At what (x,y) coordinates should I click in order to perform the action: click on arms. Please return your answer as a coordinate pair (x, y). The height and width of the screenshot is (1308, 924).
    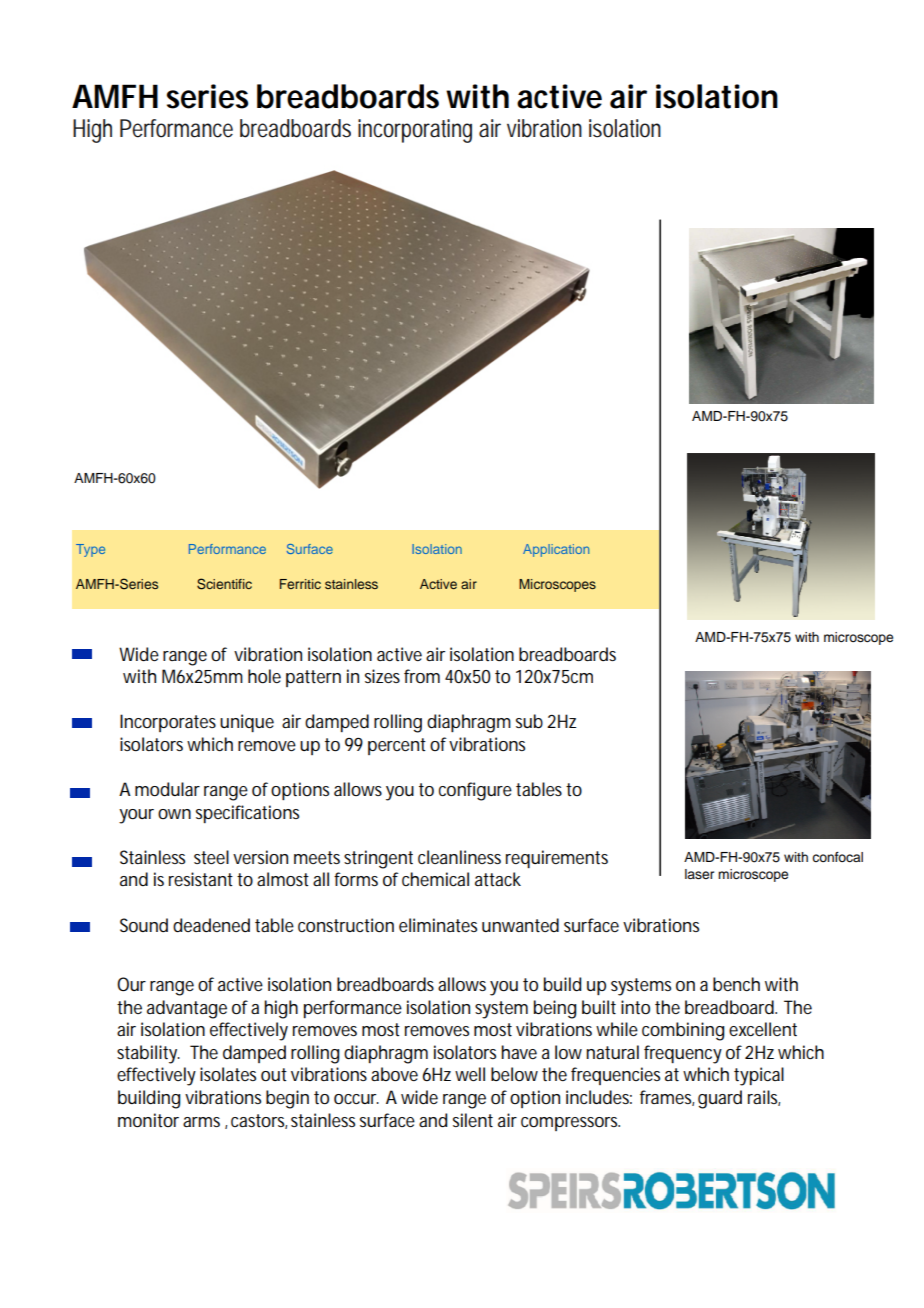
    Looking at the image, I should click on (201, 1122).
